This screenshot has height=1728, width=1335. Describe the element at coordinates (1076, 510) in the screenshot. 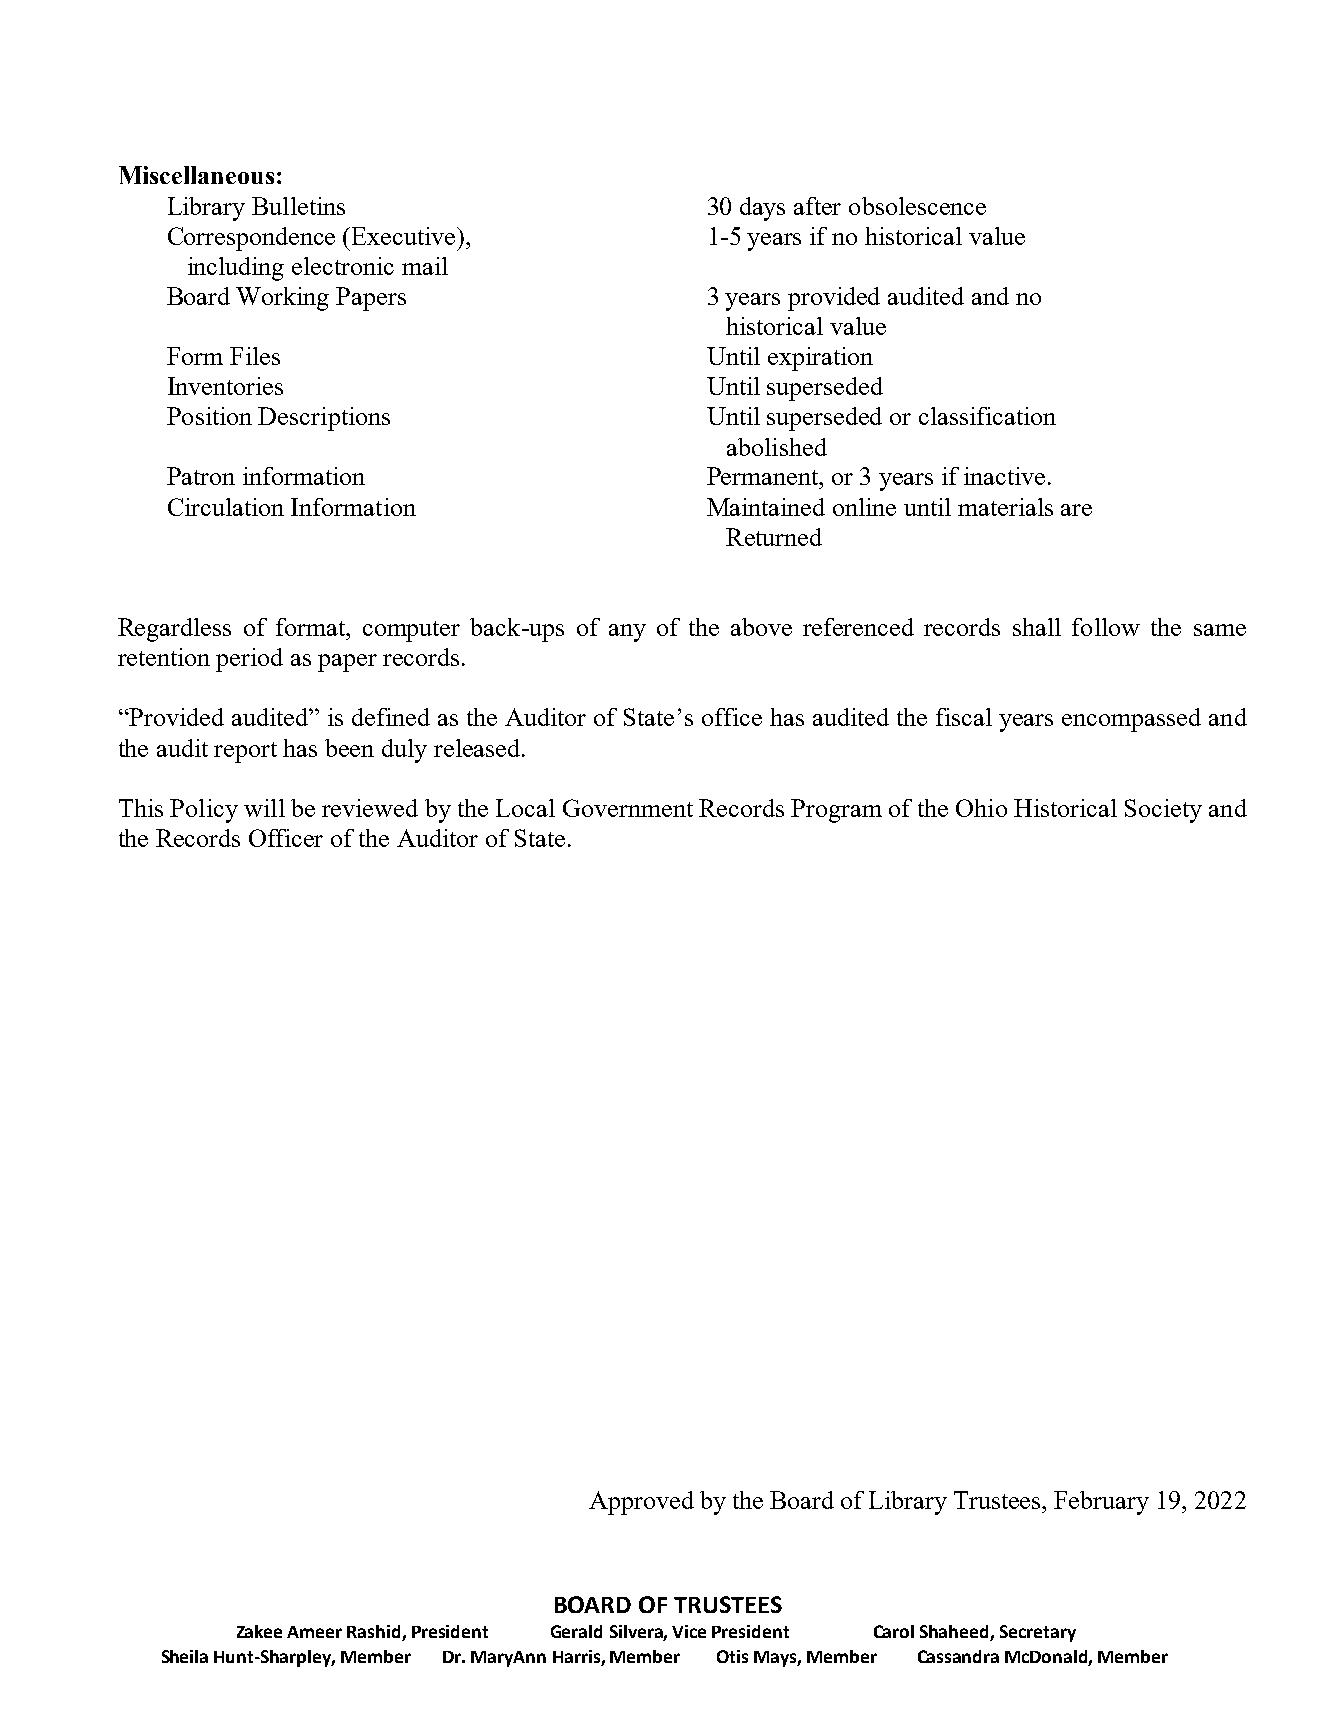

I see `are` at that location.
